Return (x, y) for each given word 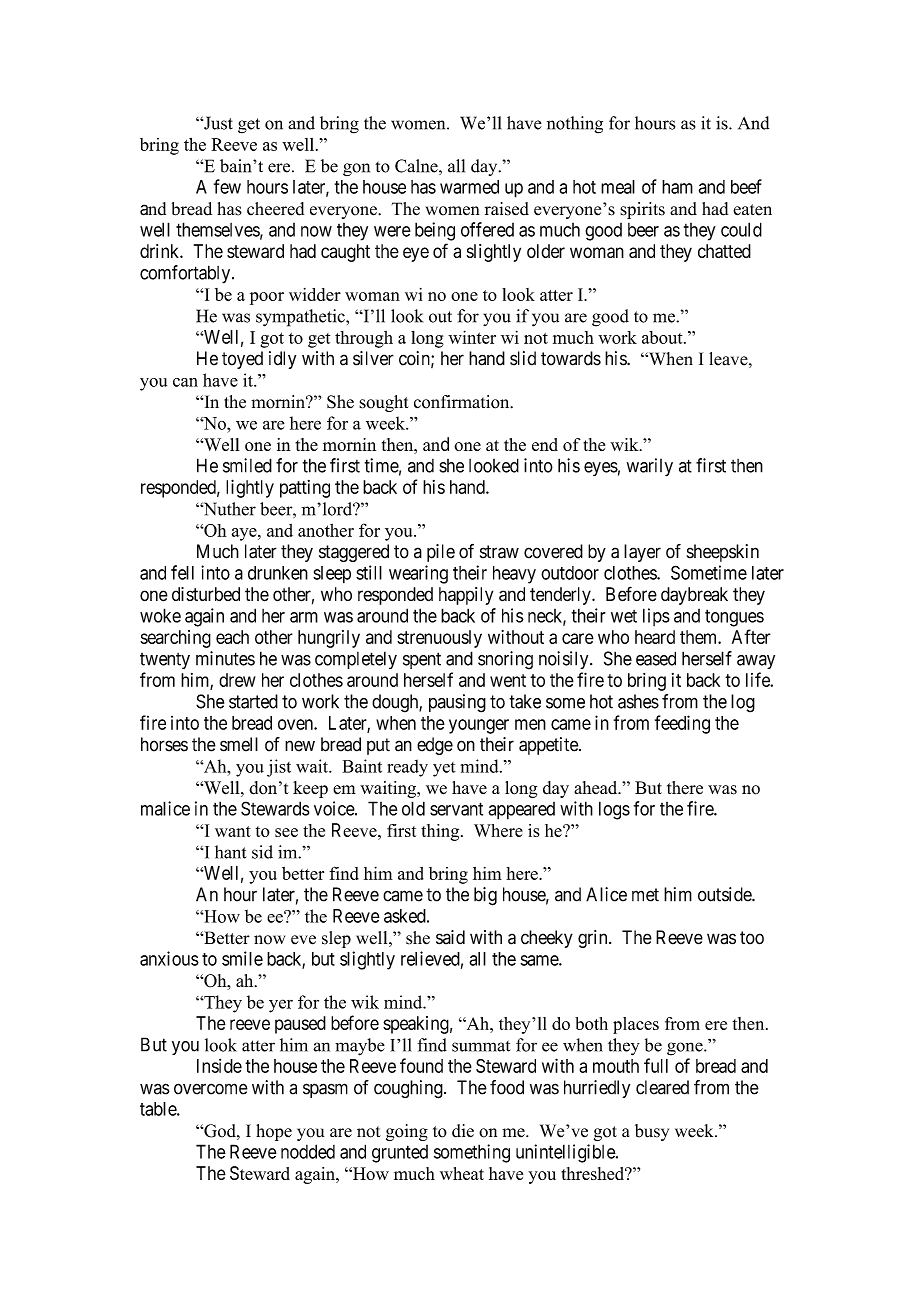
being (435, 231)
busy (652, 1132)
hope (274, 1132)
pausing (457, 703)
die (463, 1131)
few (227, 186)
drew (237, 680)
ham (677, 187)
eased (656, 658)
